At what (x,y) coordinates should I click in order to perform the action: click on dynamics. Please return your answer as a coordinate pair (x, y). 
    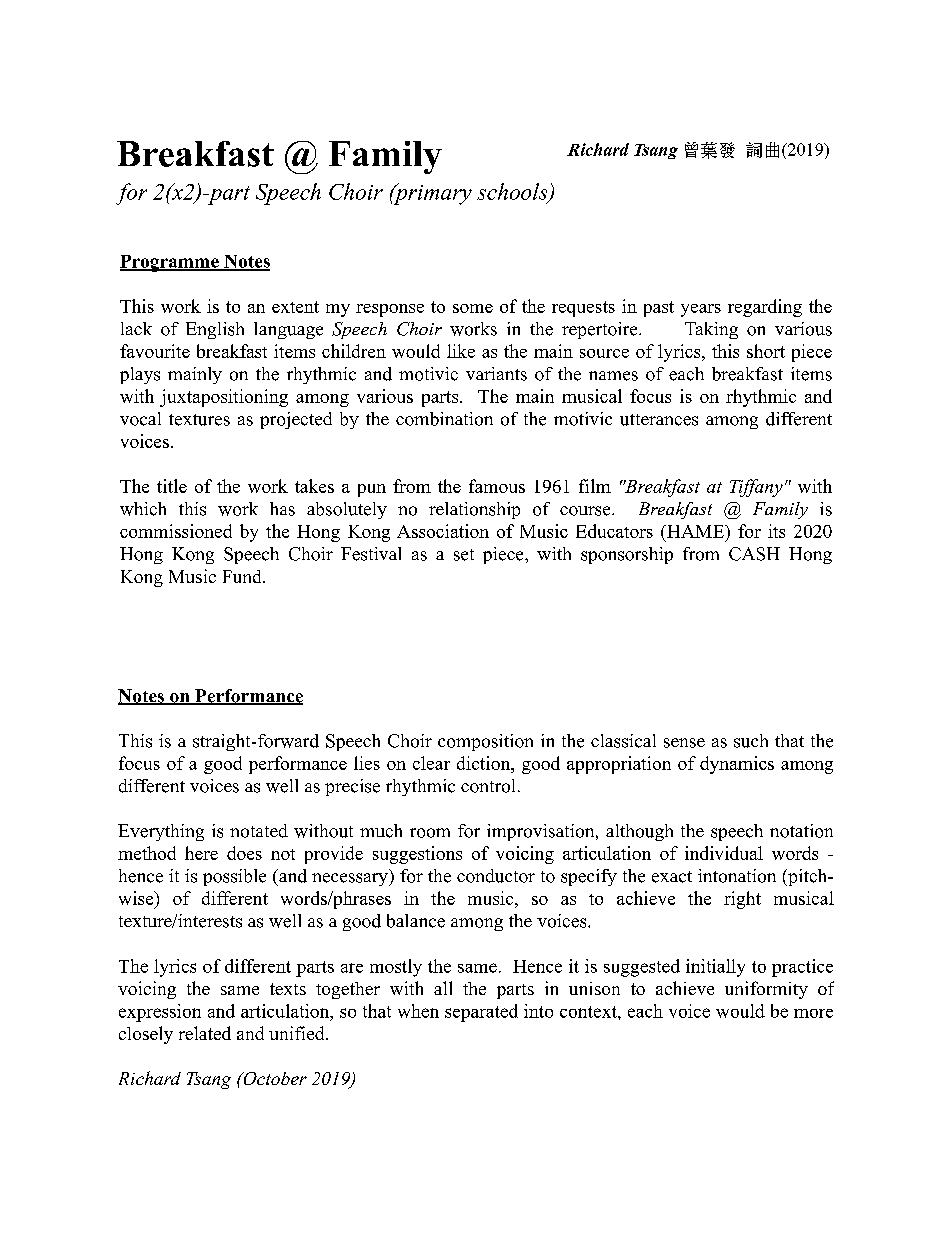
    Looking at the image, I should click on (737, 765).
